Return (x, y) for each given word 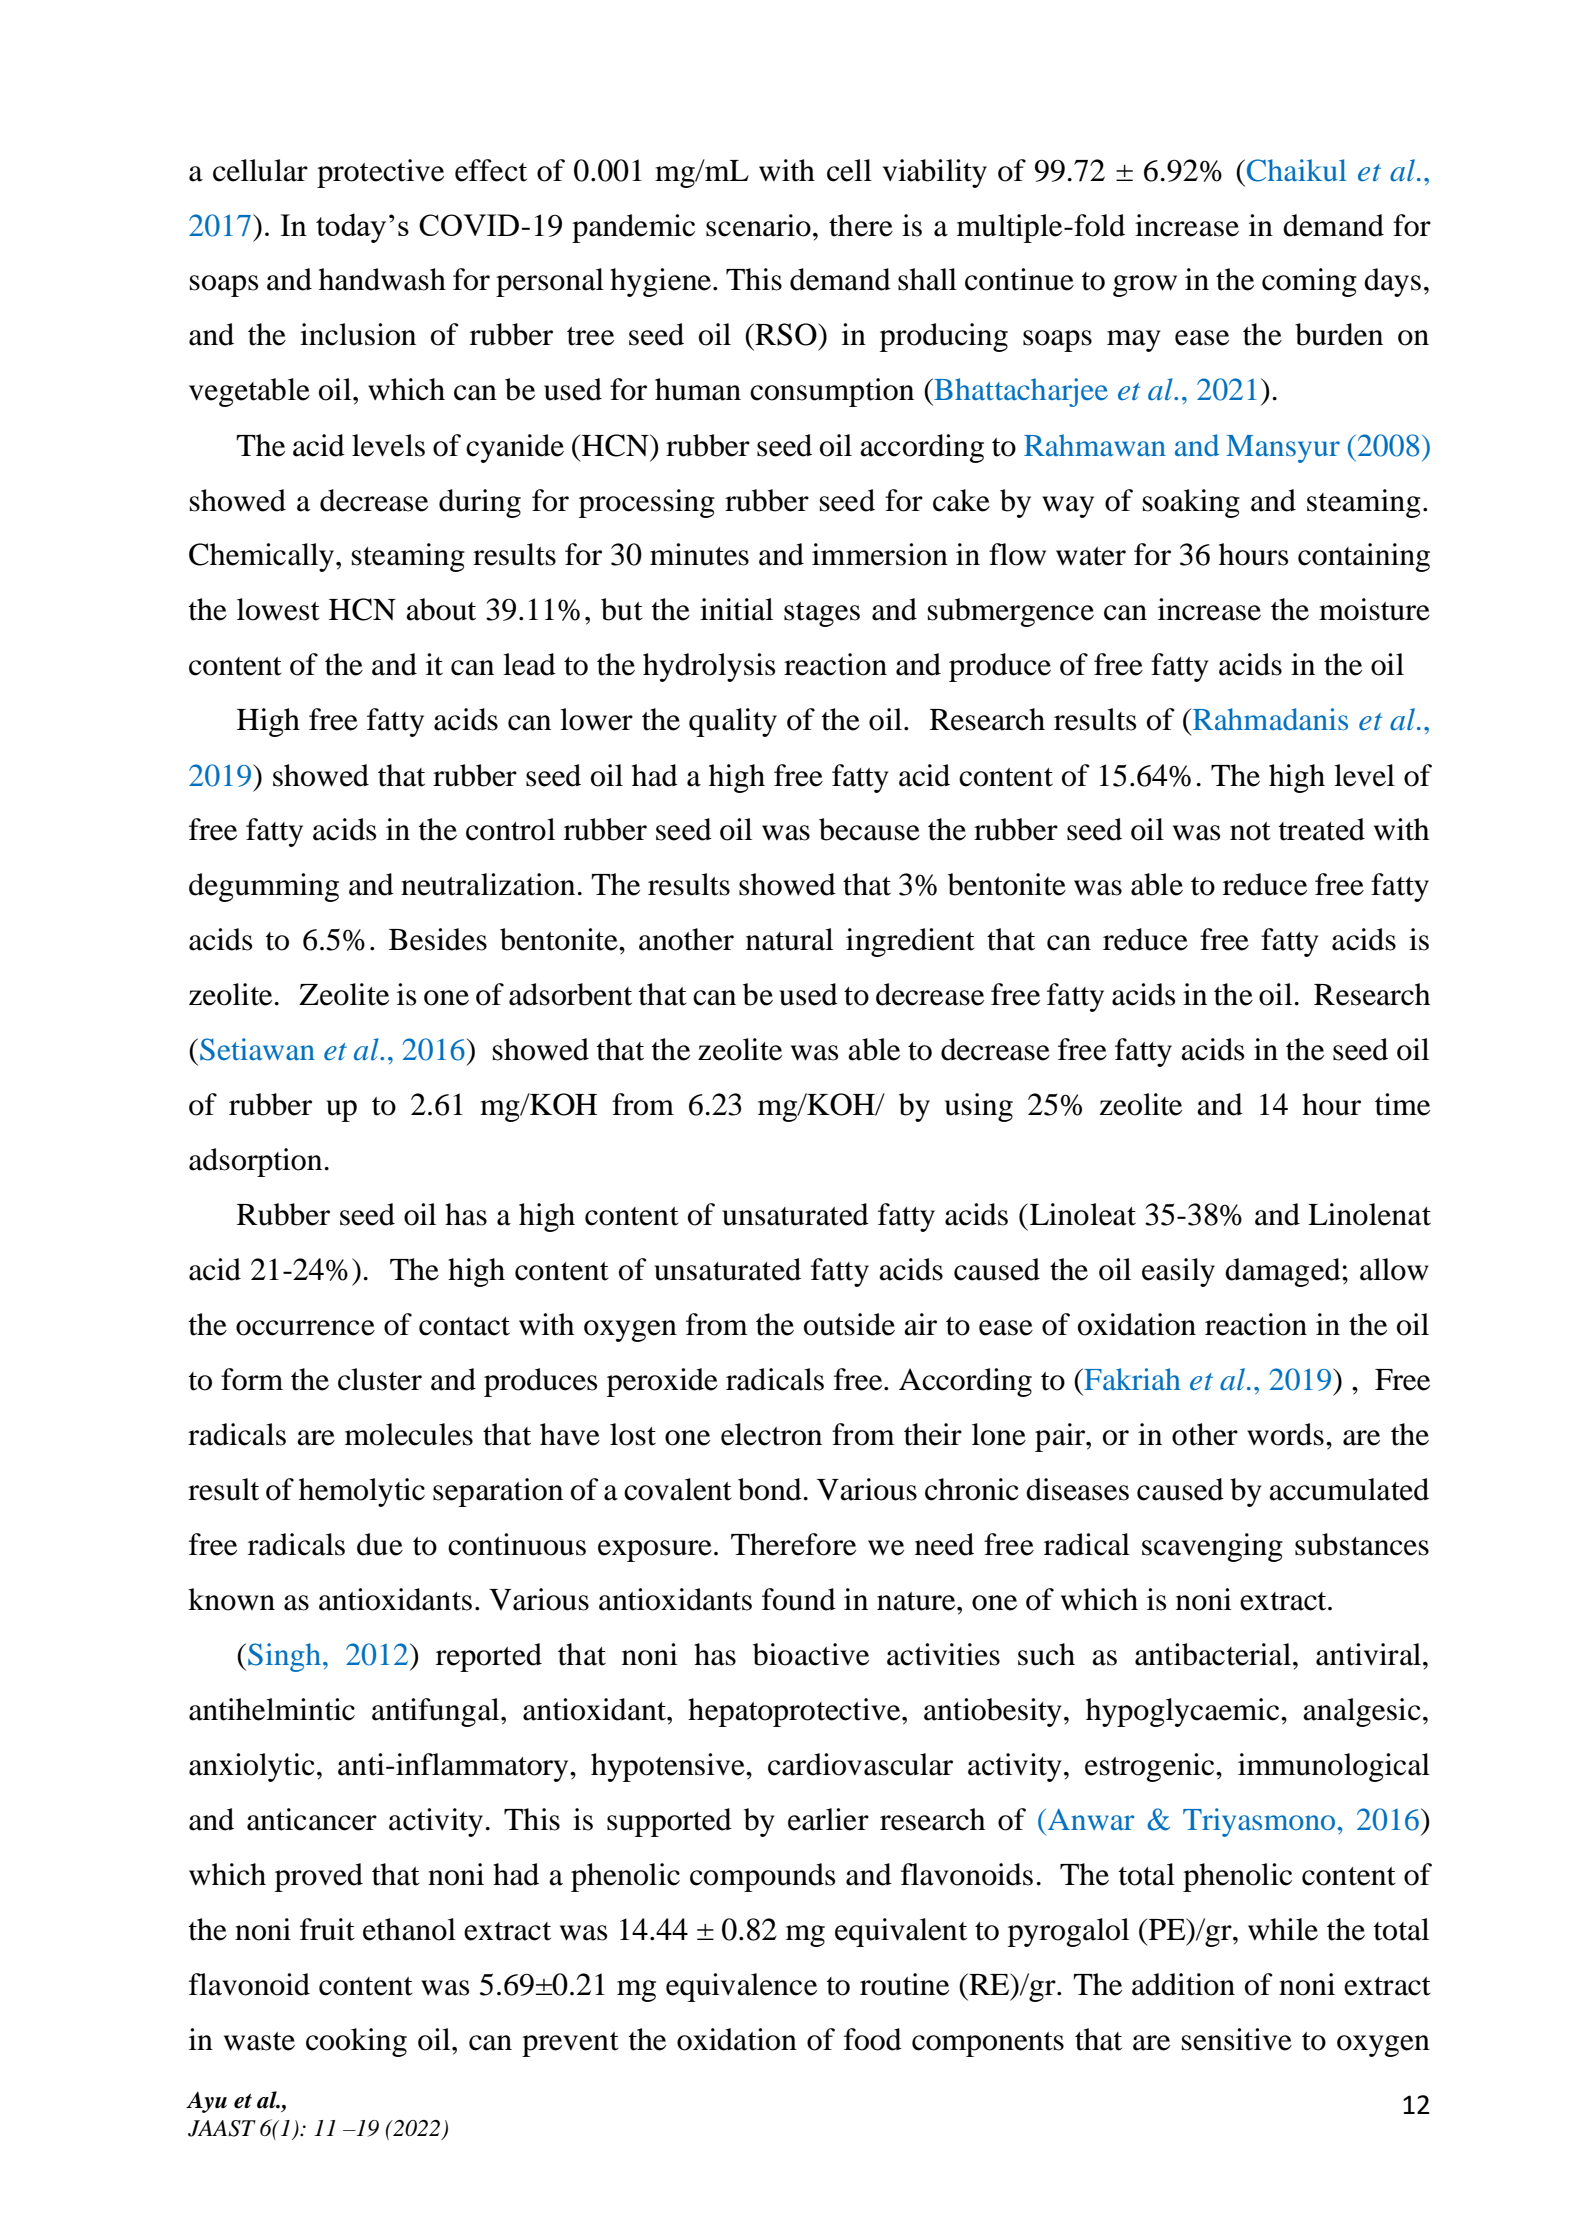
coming (1309, 282)
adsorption (255, 1162)
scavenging (1212, 1547)
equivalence (741, 1987)
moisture (1374, 609)
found (799, 1599)
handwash (382, 279)
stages (822, 614)
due (380, 1544)
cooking (356, 2042)
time (1402, 1104)
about (441, 609)
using (979, 1107)
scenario (758, 225)
